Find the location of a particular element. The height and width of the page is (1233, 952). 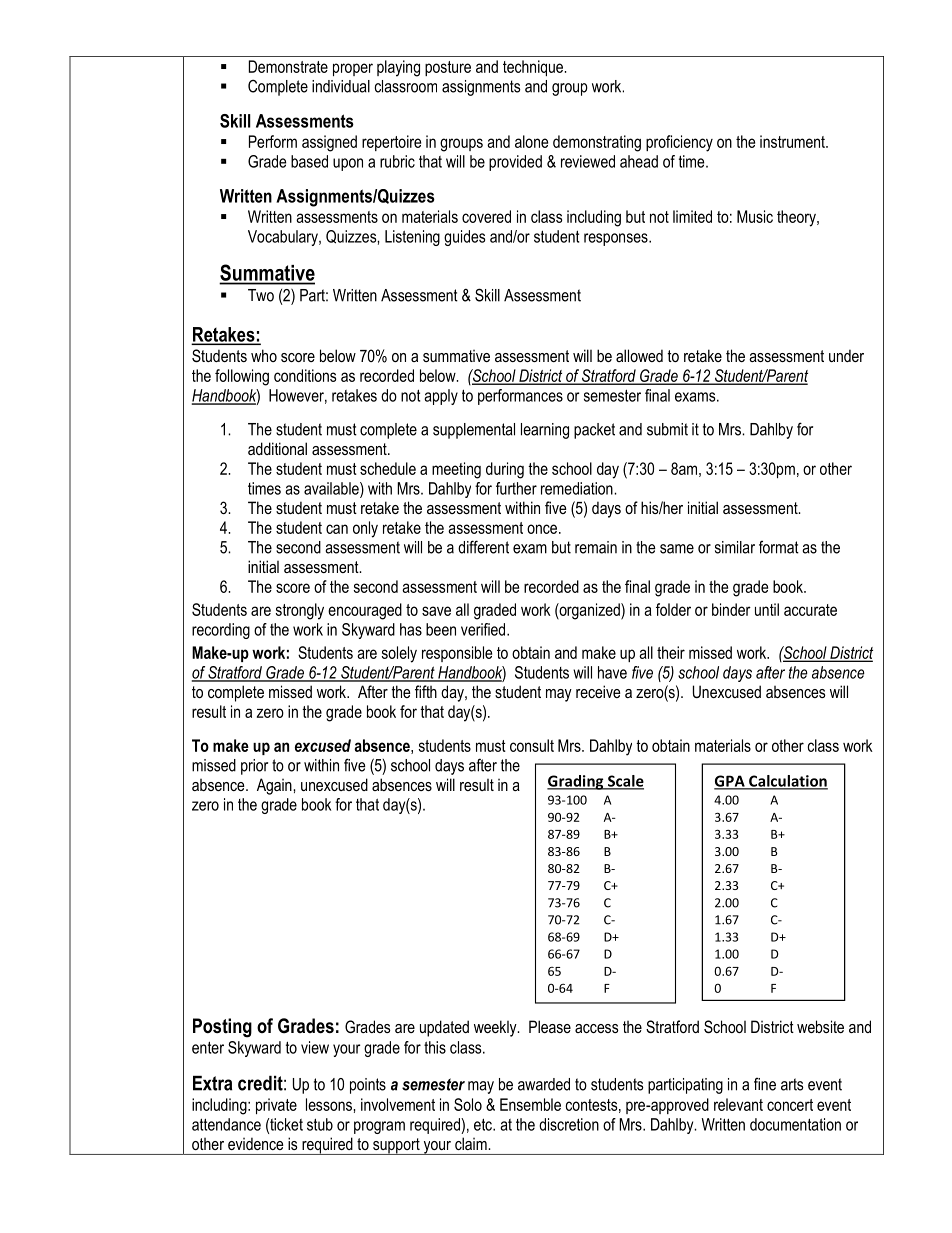

private is located at coordinates (276, 1106).
